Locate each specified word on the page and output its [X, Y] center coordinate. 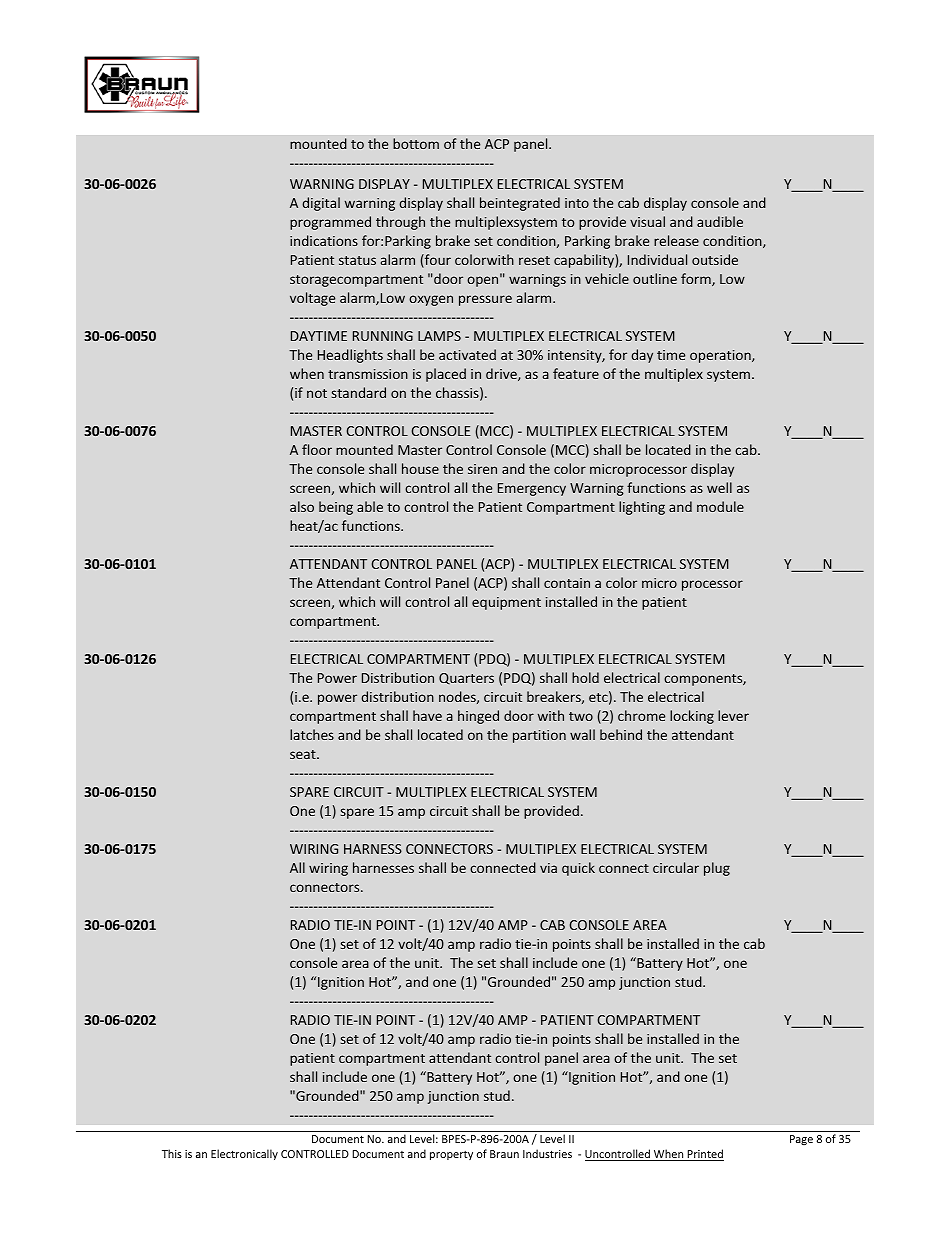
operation [721, 356]
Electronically [244, 1154]
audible [720, 221]
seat [304, 754]
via [548, 868]
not [317, 393]
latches [312, 734]
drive [502, 374]
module [720, 506]
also [302, 506]
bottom [416, 143]
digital [321, 204]
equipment [506, 603]
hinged [478, 717]
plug [717, 869]
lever [733, 715]
